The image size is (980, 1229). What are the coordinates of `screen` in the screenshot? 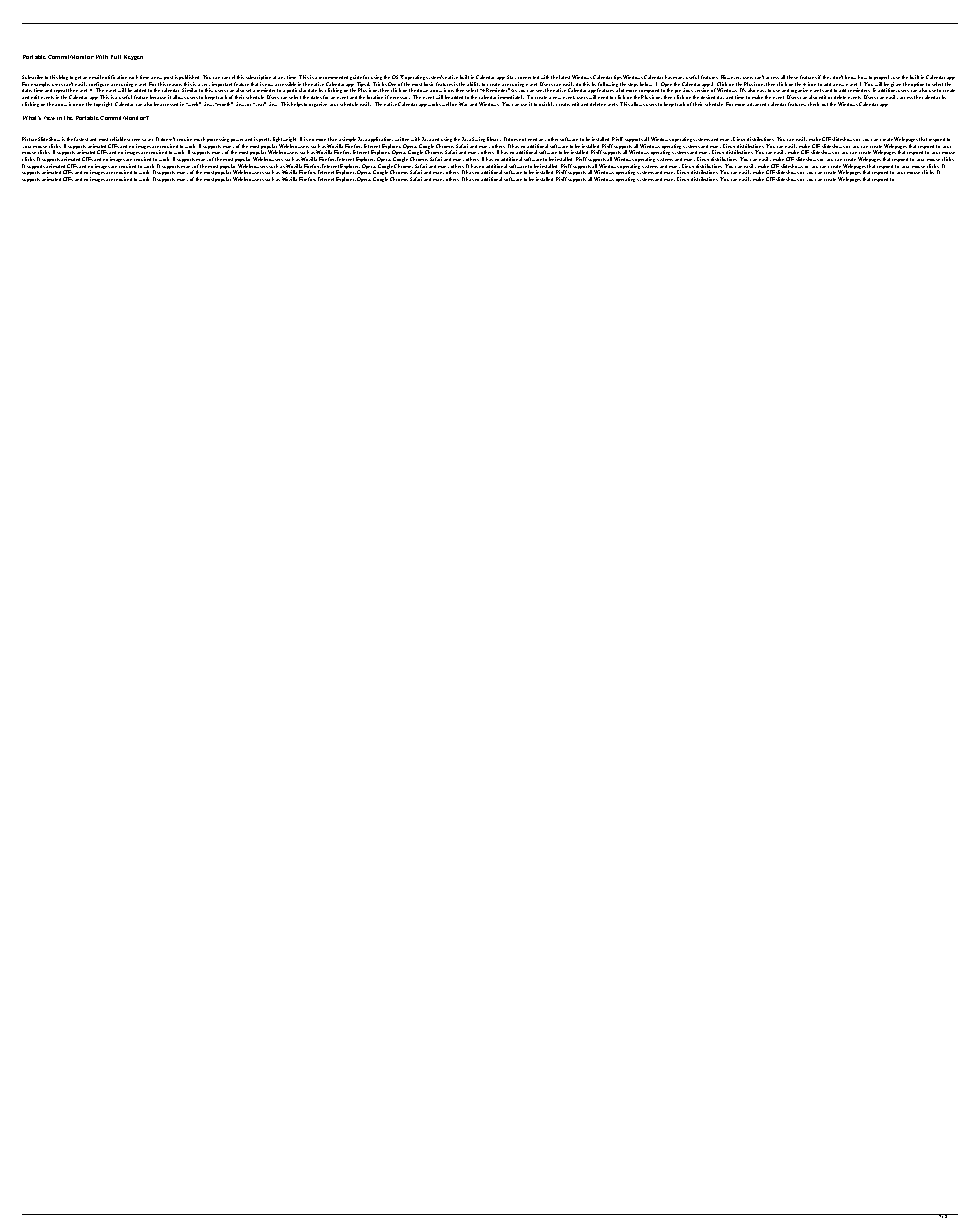 It's located at (135, 140).
